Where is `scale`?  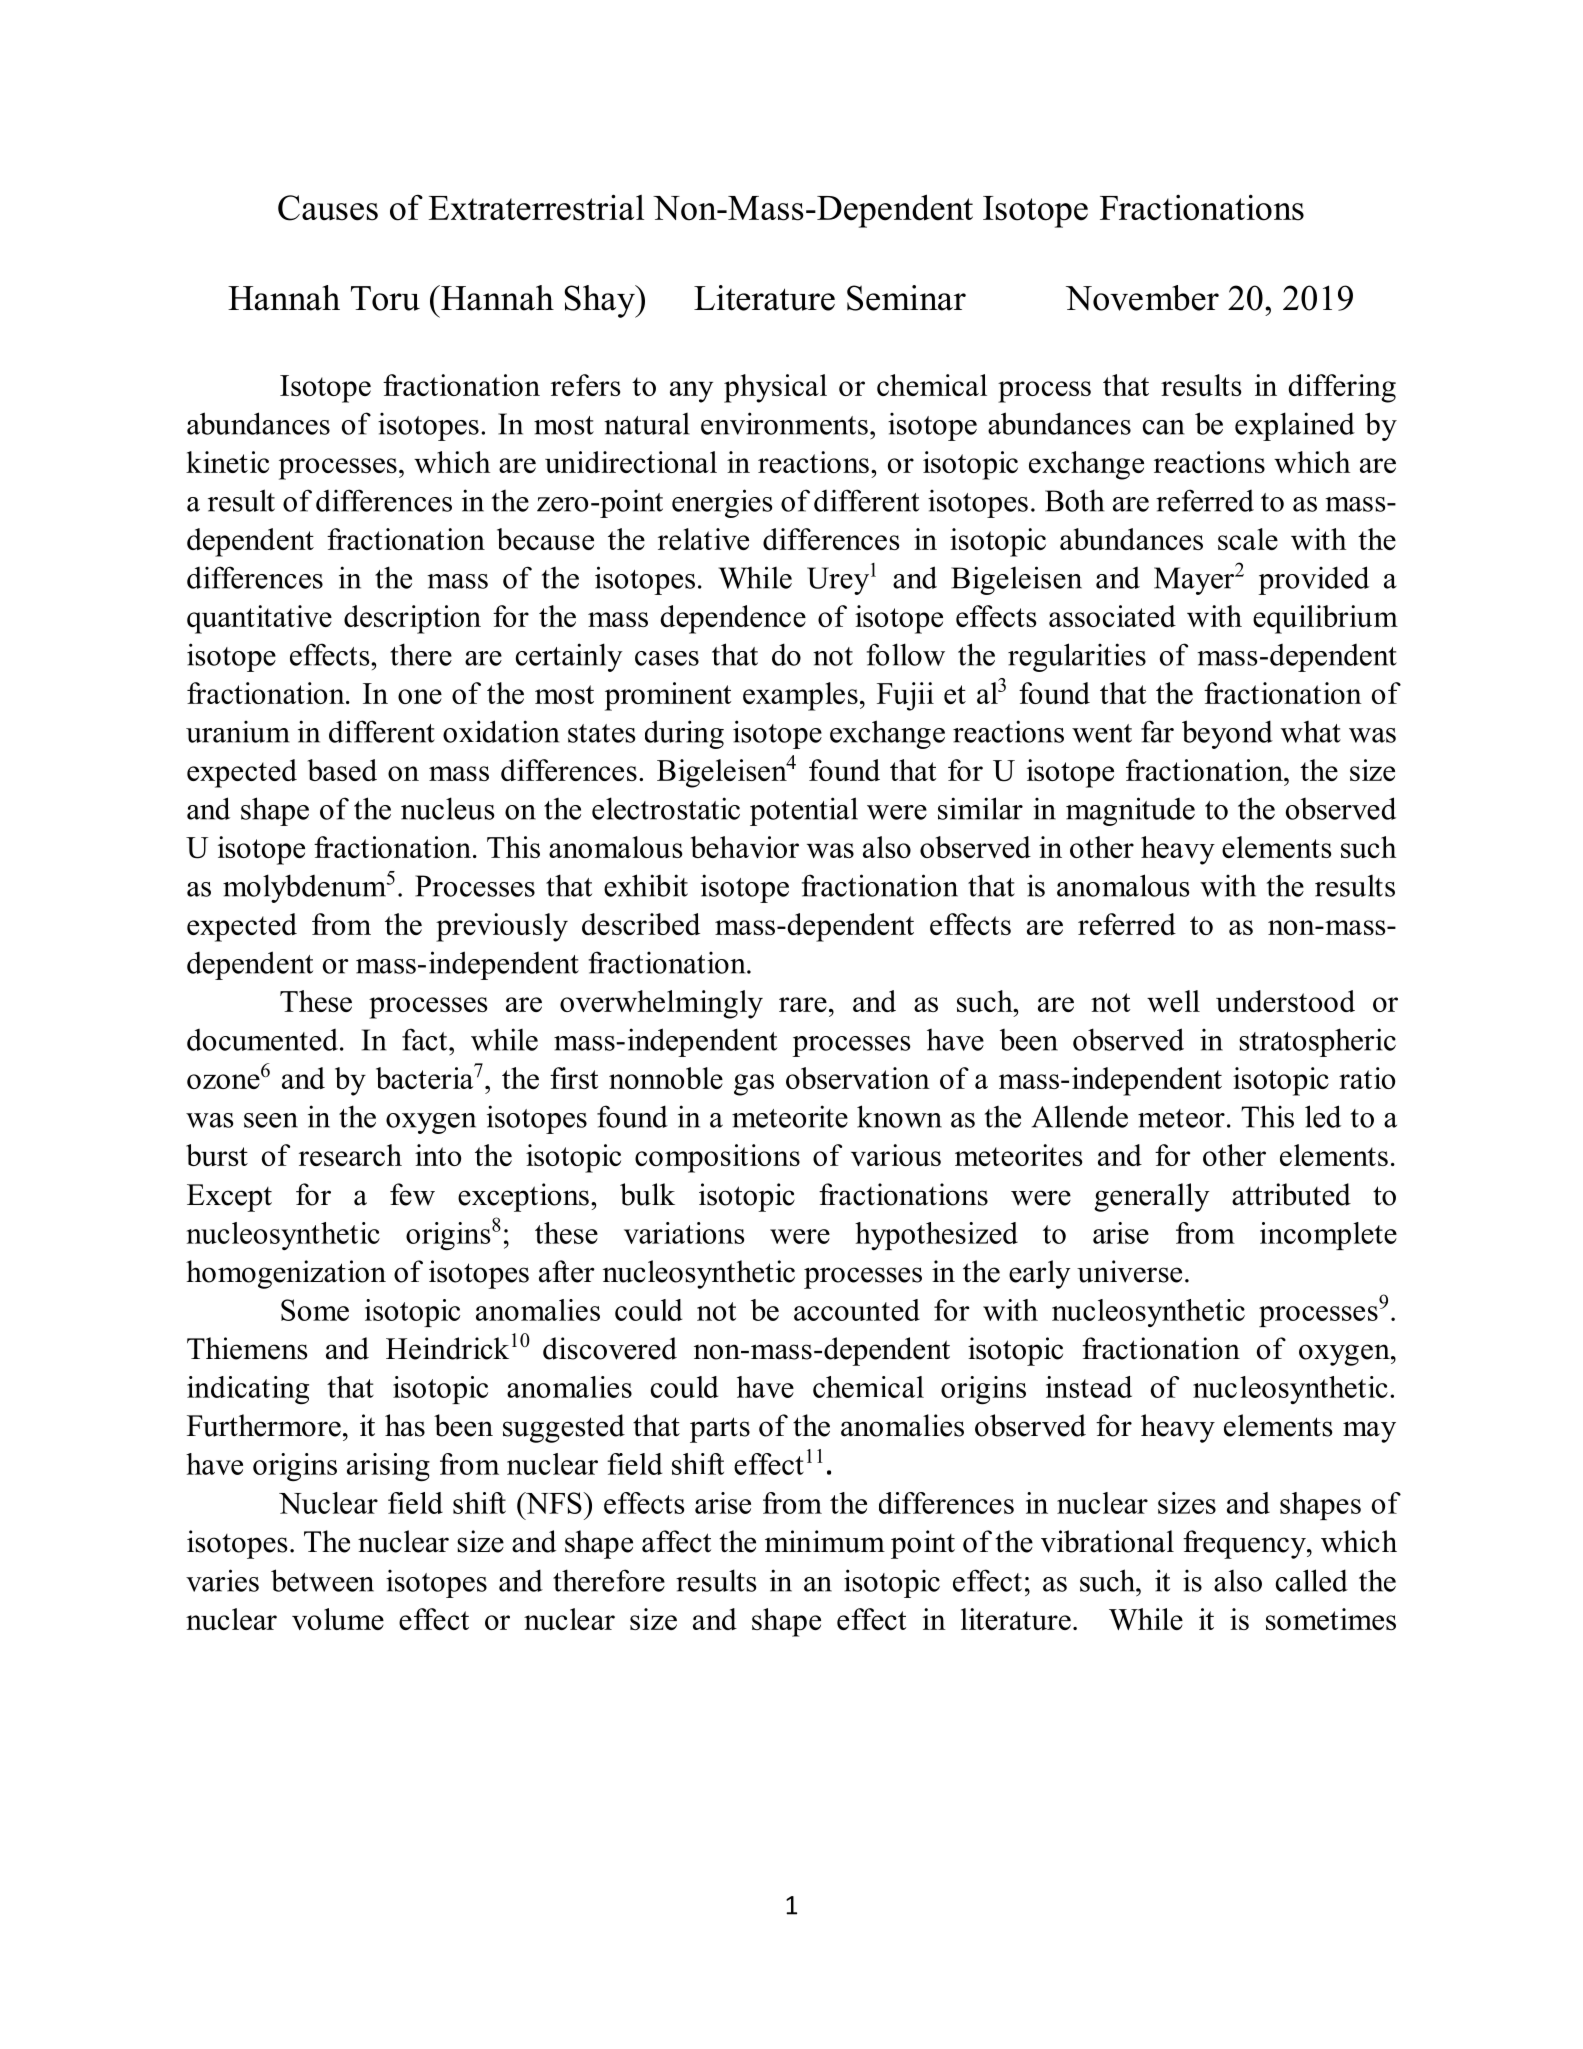
scale is located at coordinates (1248, 539).
